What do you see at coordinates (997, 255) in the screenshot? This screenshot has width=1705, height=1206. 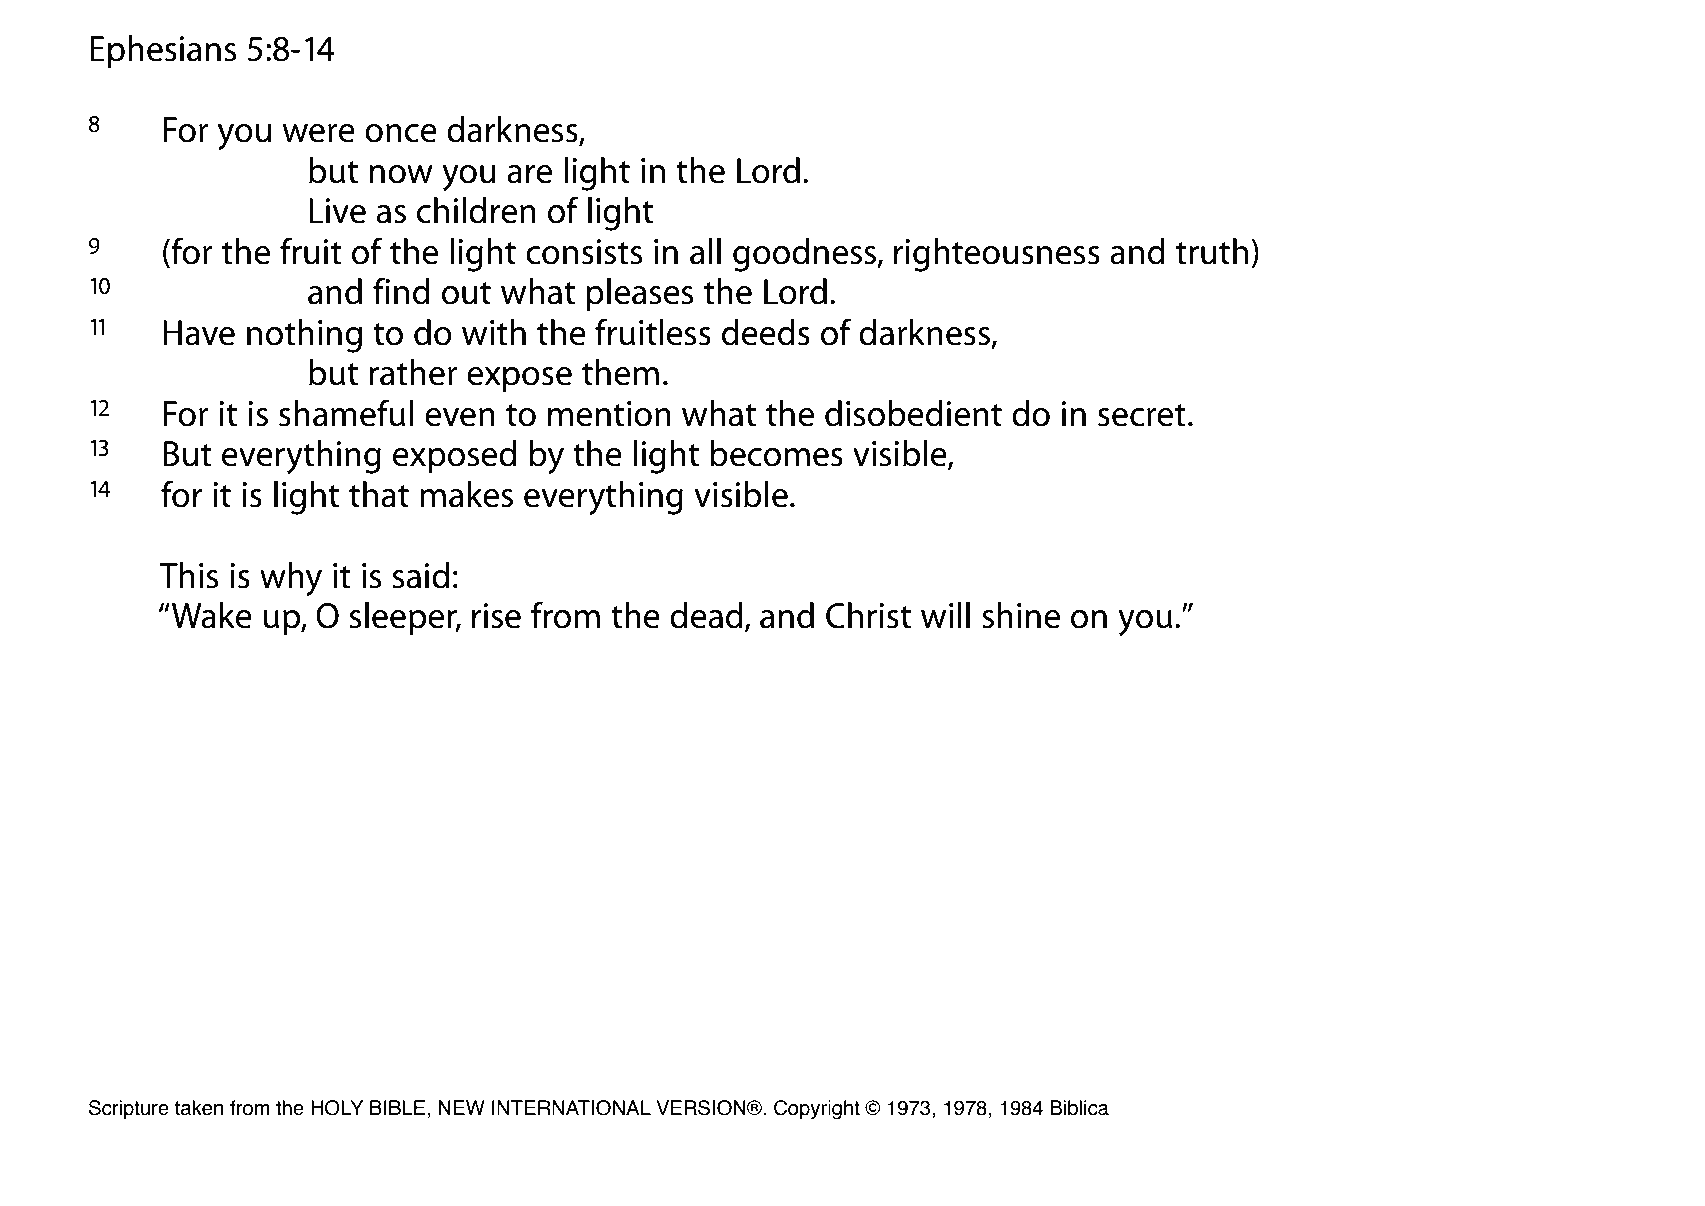 I see `righteousness` at bounding box center [997, 255].
